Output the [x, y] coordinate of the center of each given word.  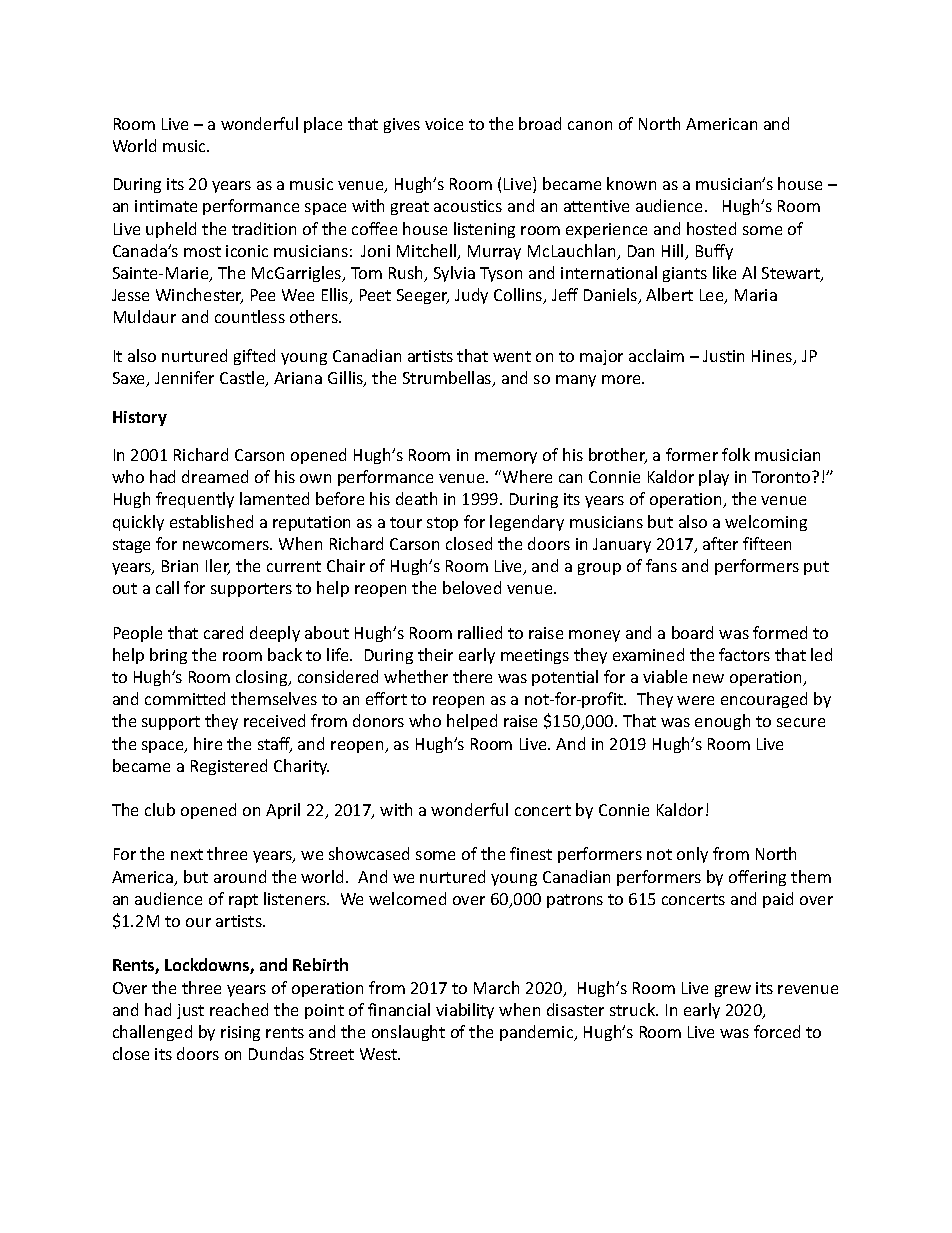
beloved [472, 587]
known [631, 183]
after [720, 543]
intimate [166, 206]
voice [444, 124]
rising [240, 1033]
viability [465, 1011]
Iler [218, 567]
